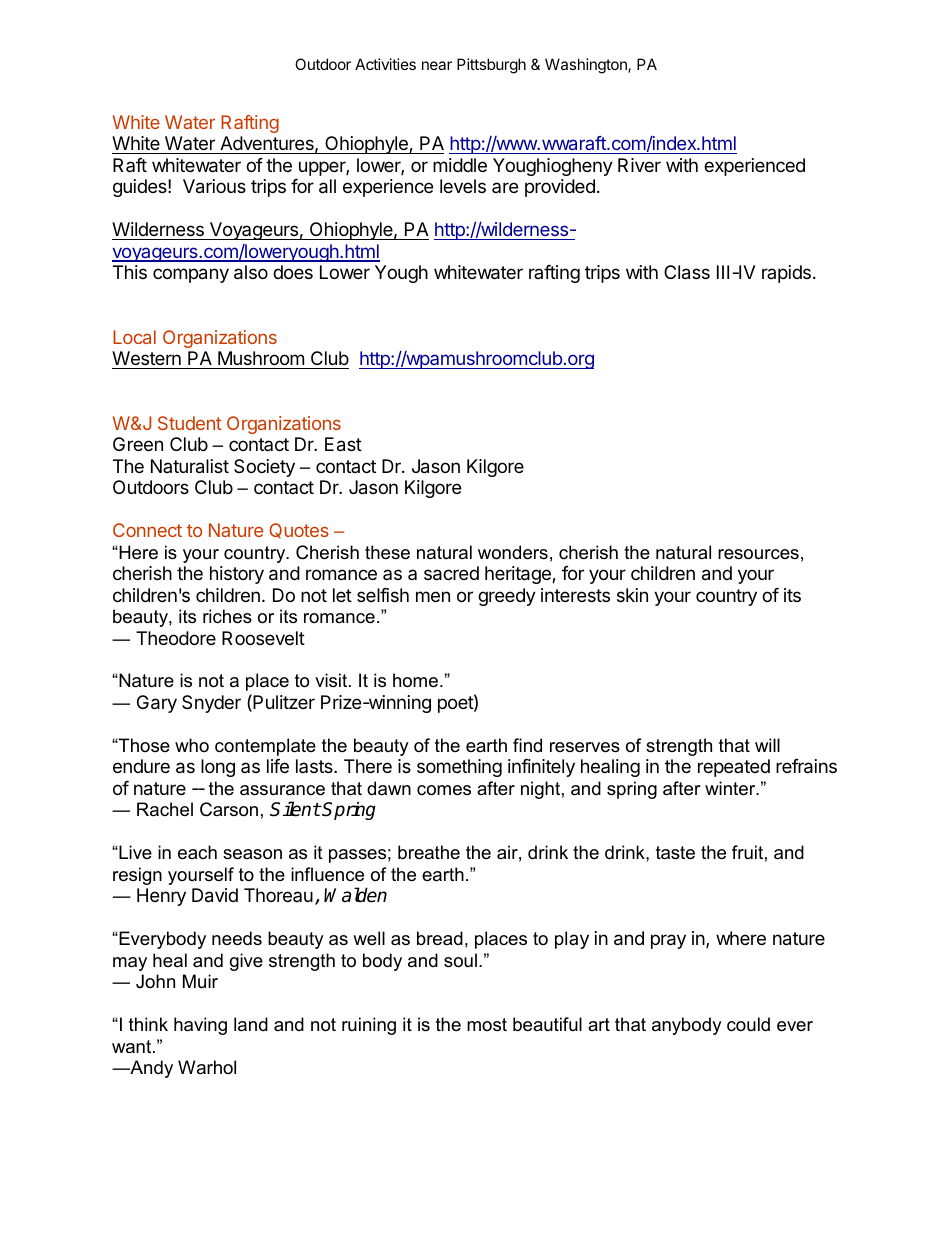  Describe the element at coordinates (758, 554) in the screenshot. I see `resources` at that location.
